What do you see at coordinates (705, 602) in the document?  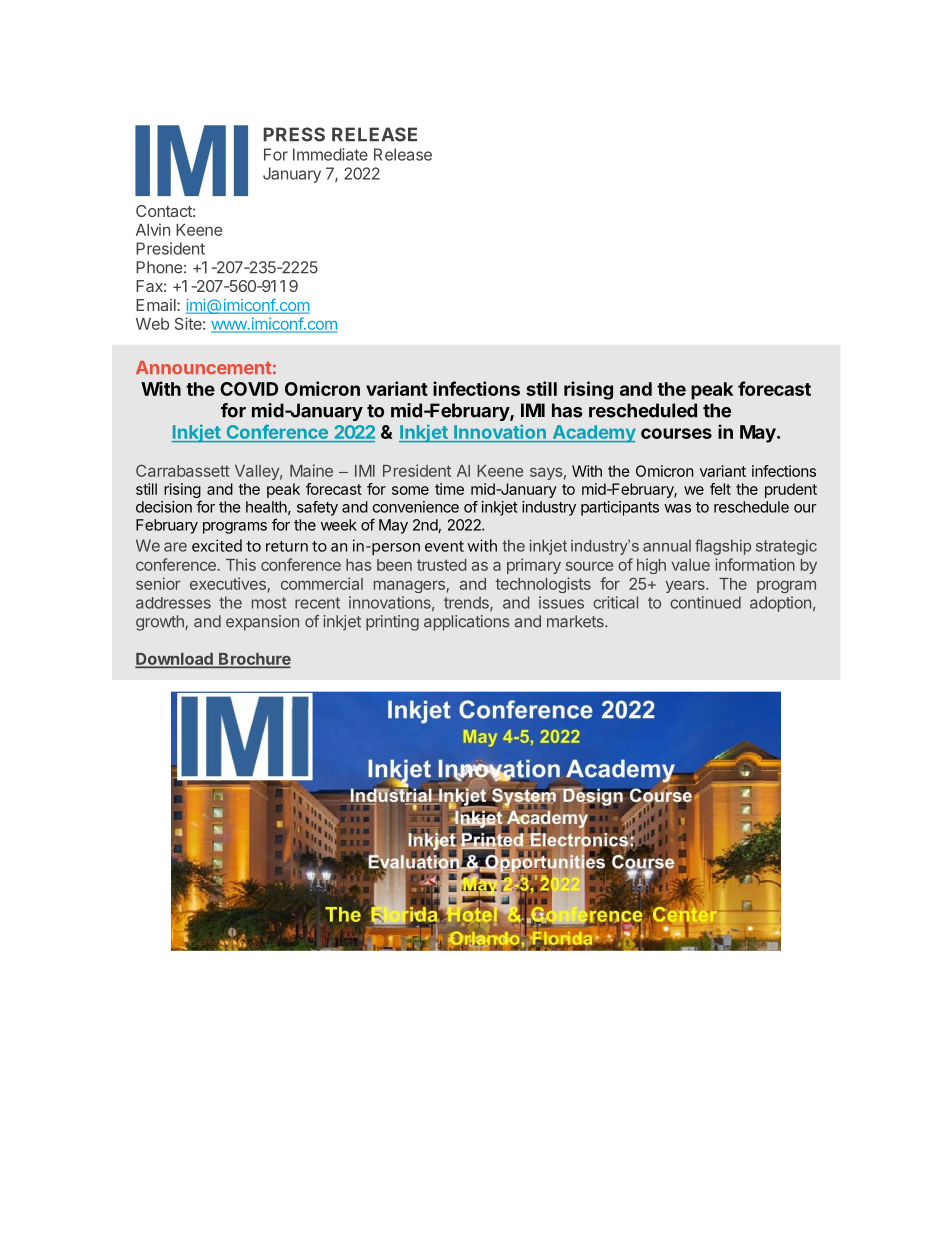 I see `continued` at bounding box center [705, 602].
